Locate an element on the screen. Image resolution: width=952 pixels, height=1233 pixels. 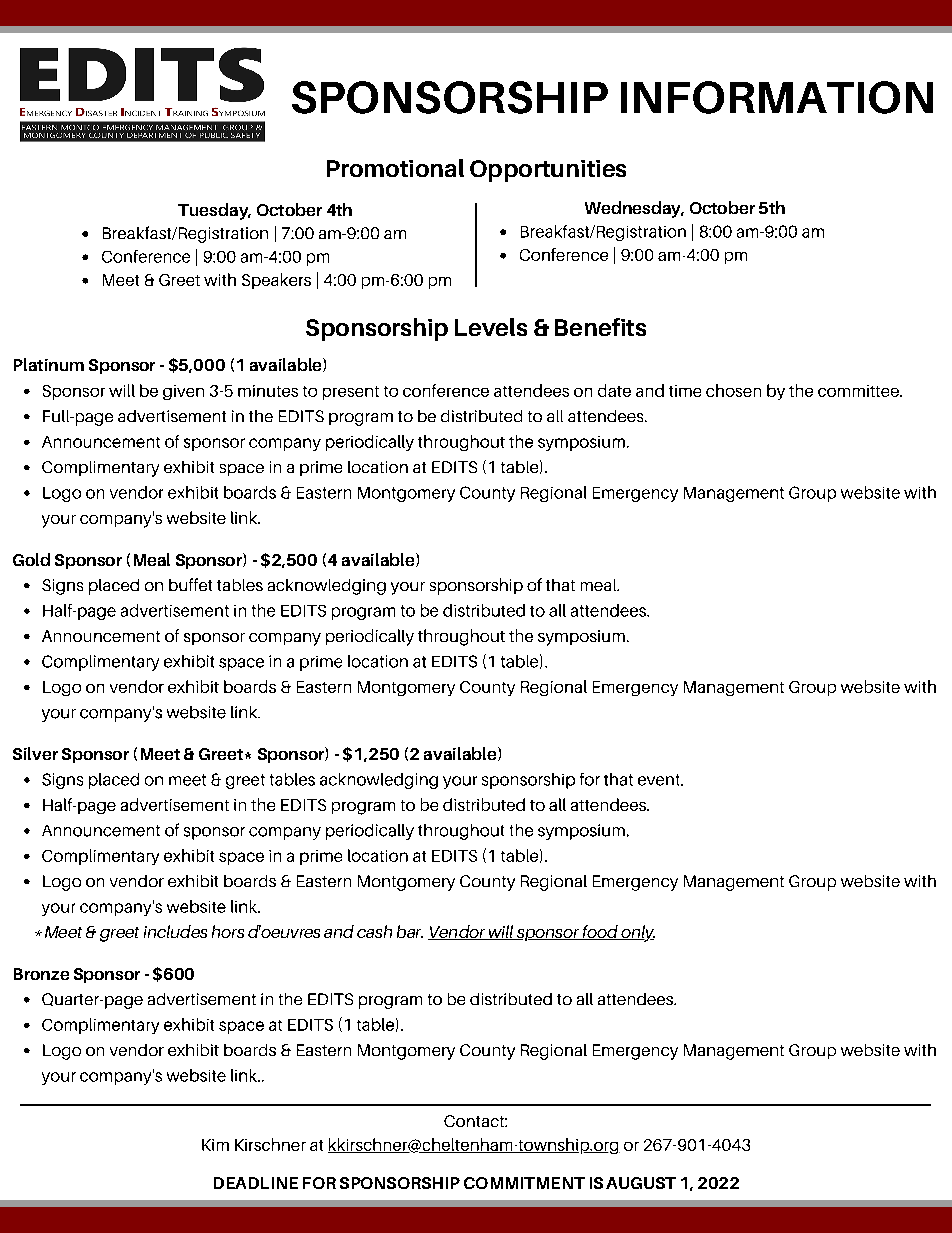
time is located at coordinates (685, 391).
